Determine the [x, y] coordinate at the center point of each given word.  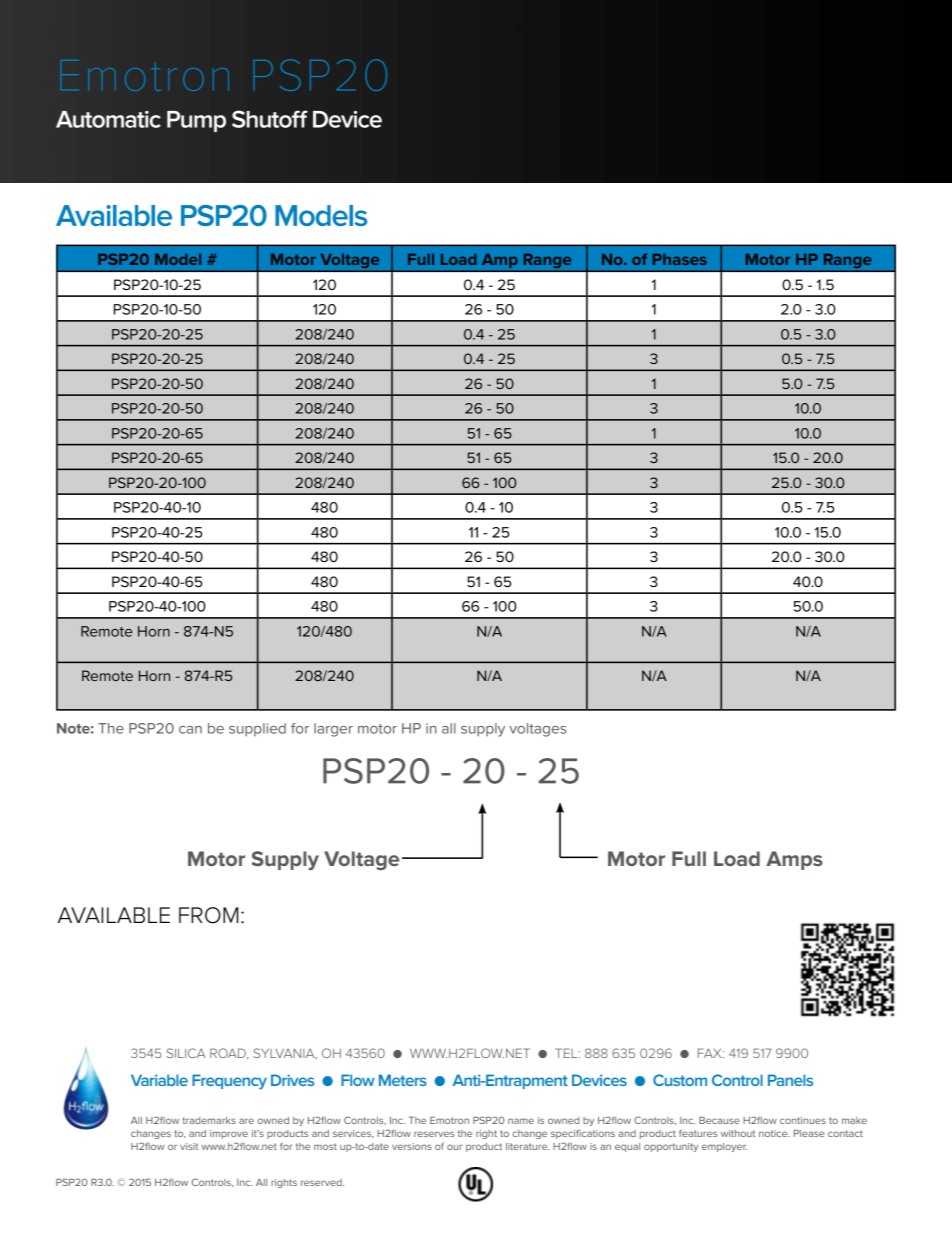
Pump [196, 121]
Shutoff [270, 119]
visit [189, 1146]
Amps [794, 860]
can [190, 730]
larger [333, 730]
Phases [680, 259]
